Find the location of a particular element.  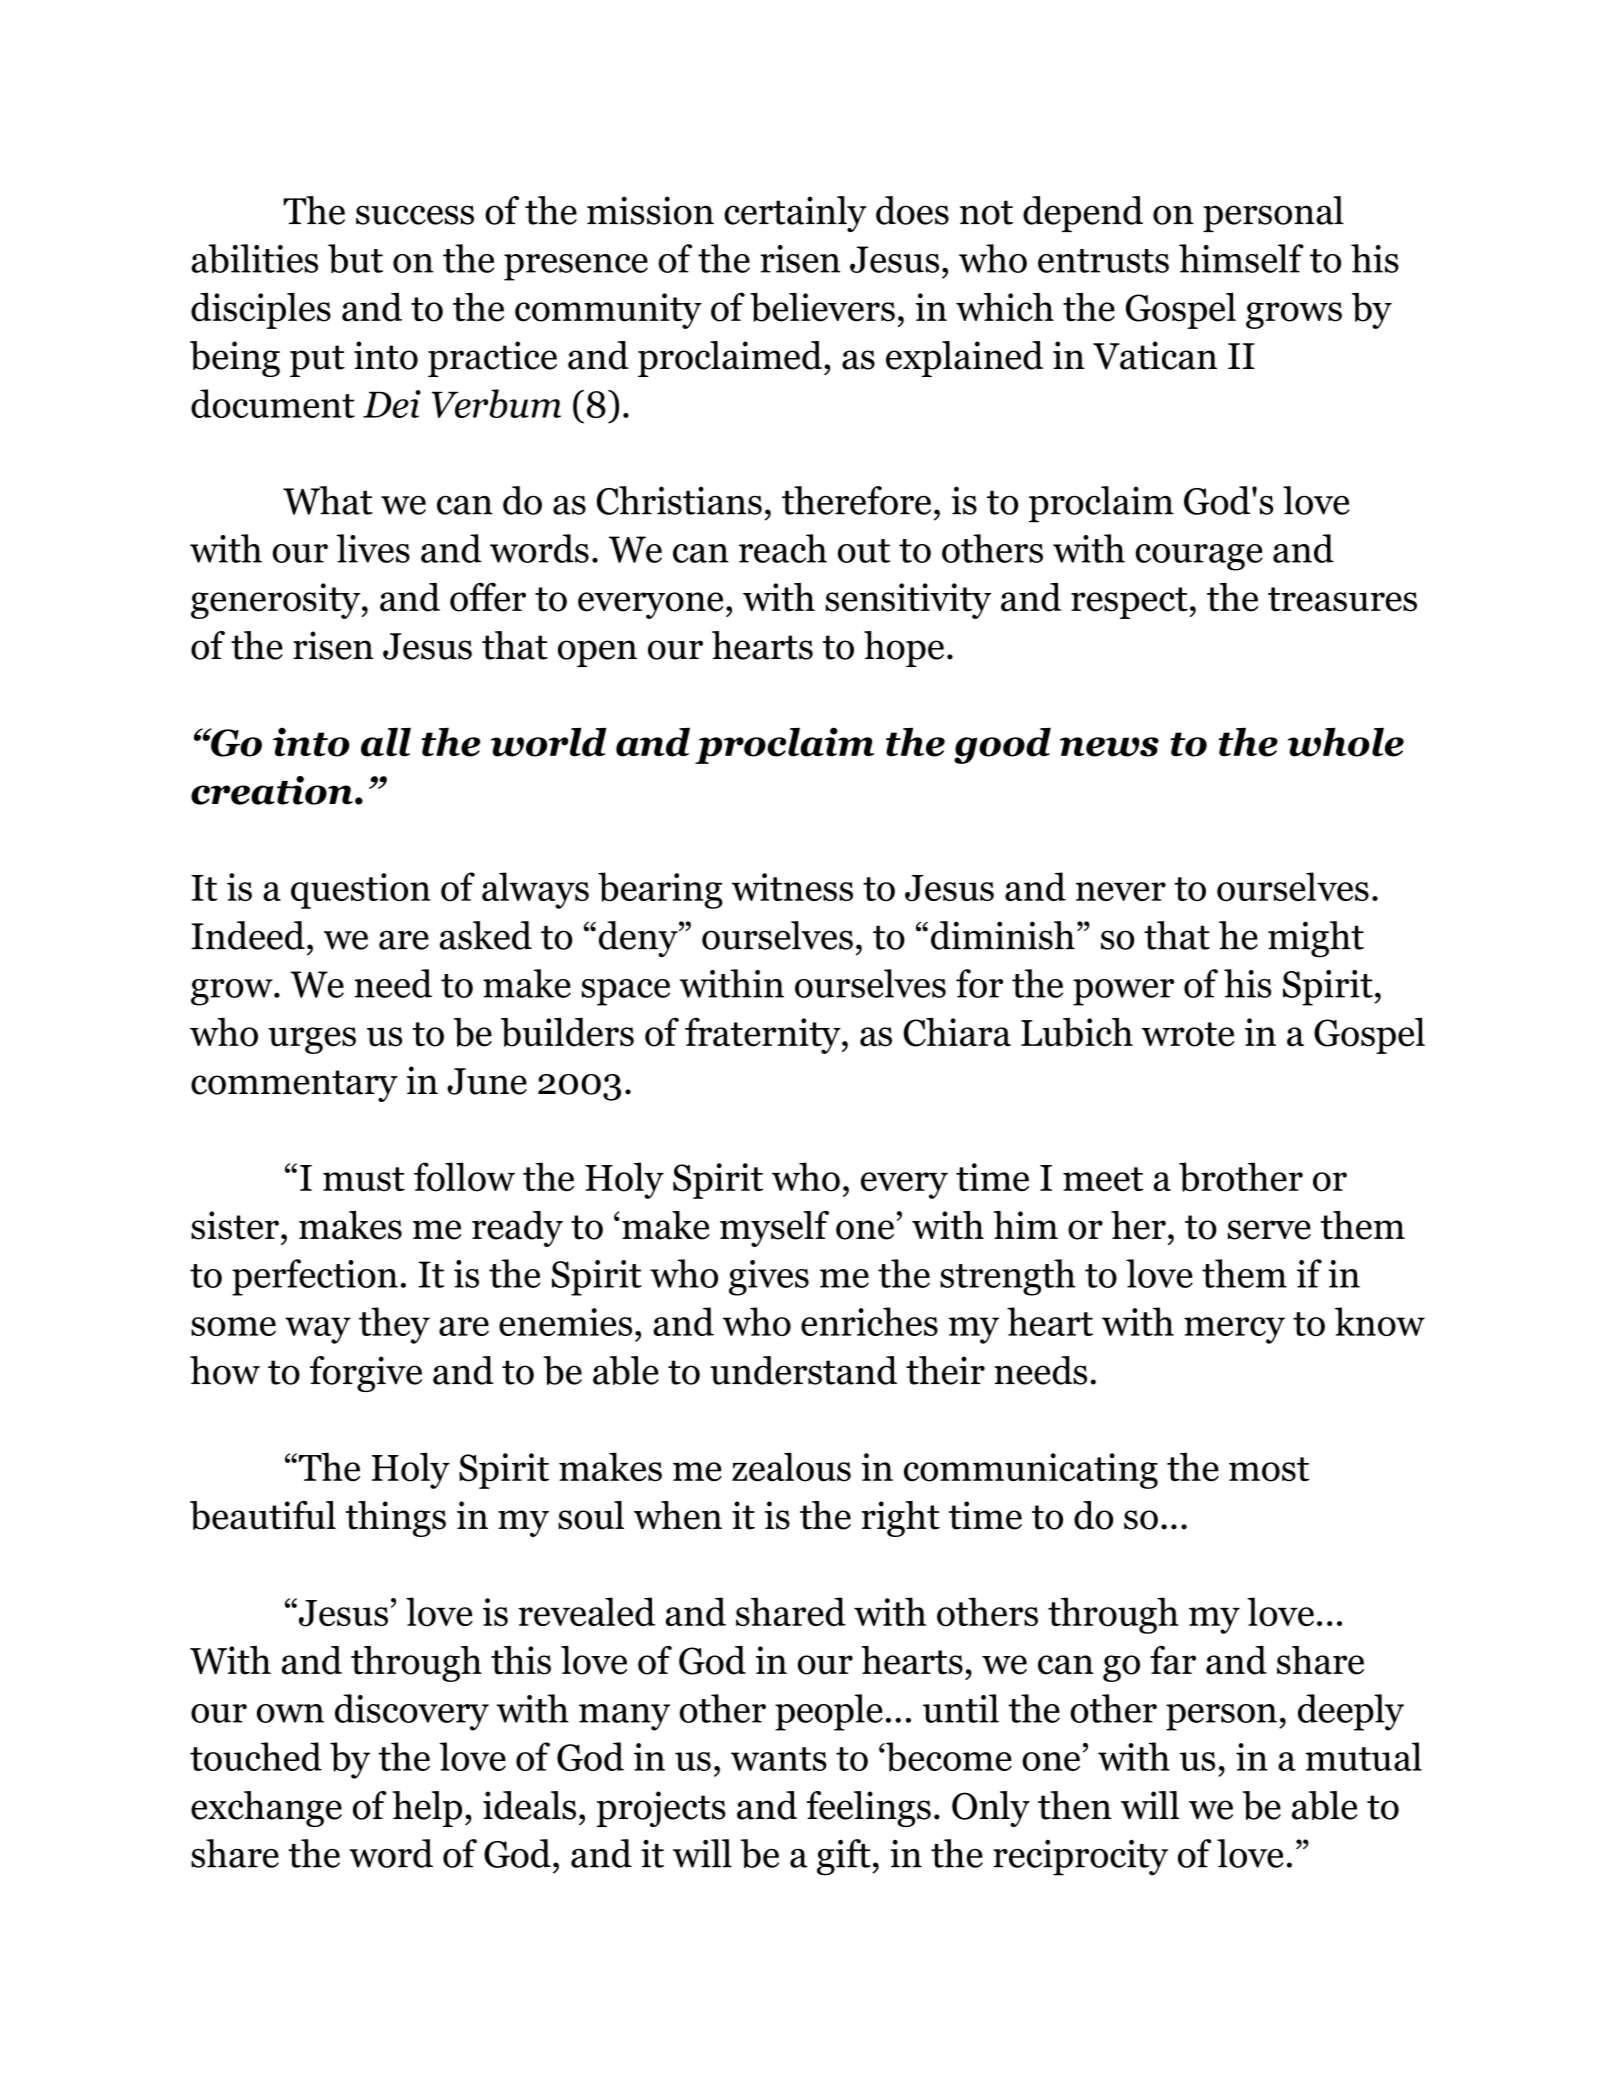

himself is located at coordinates (1241, 258).
